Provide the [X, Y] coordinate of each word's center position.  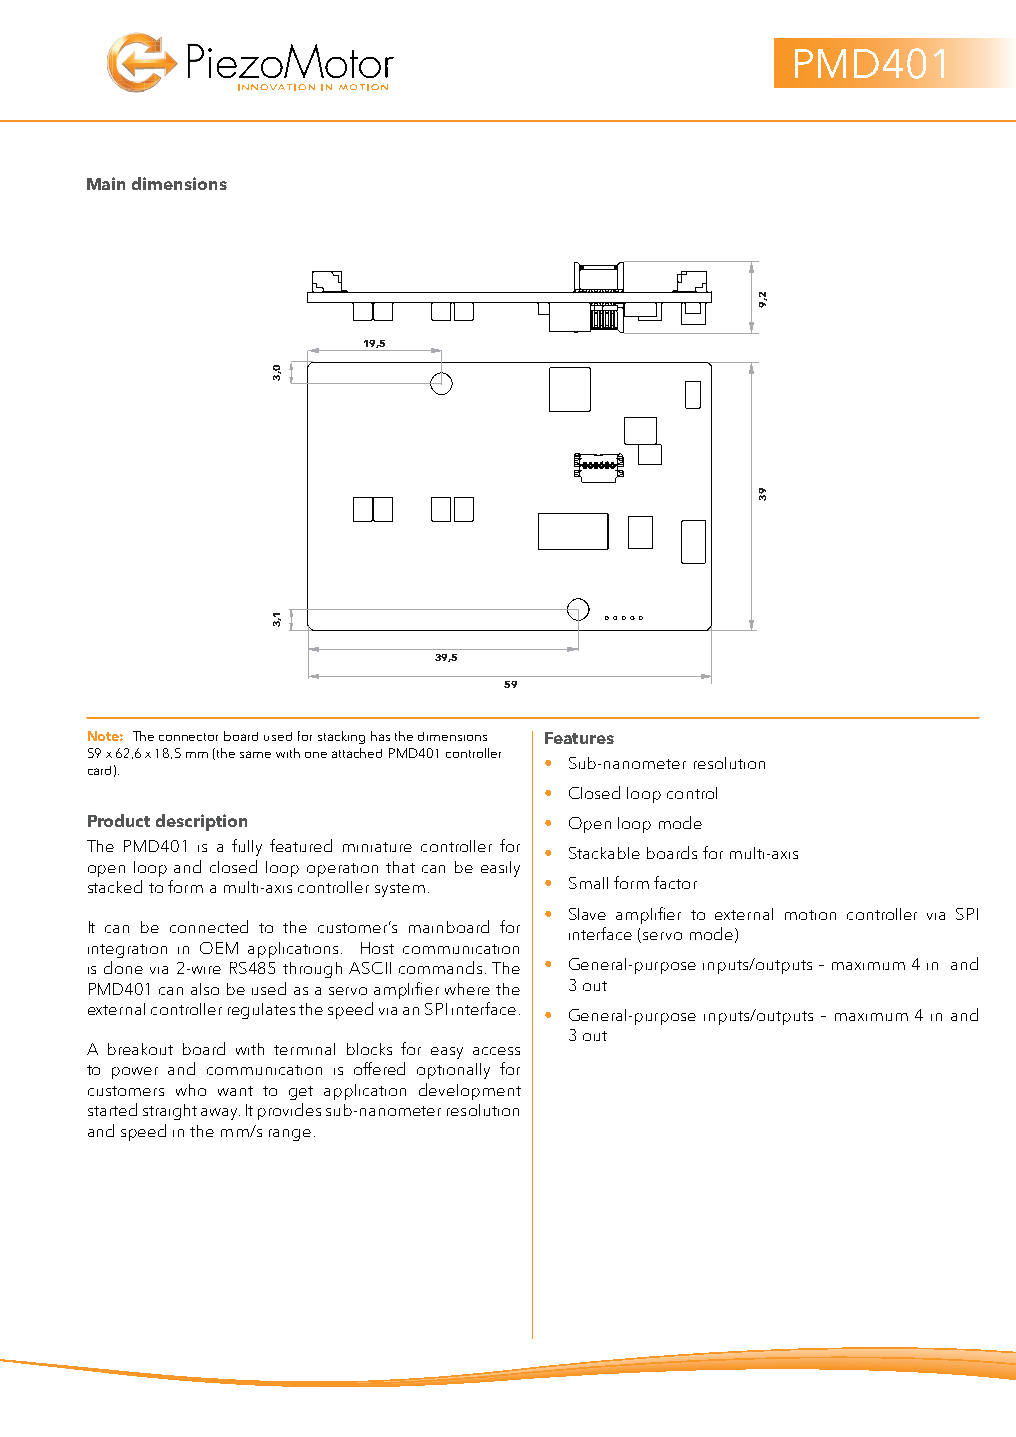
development [470, 1091]
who [191, 1090]
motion [810, 915]
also [205, 989]
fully [247, 847]
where [467, 989]
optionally [453, 1071]
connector [188, 737]
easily [500, 869]
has [380, 736]
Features [579, 738]
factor [675, 882]
